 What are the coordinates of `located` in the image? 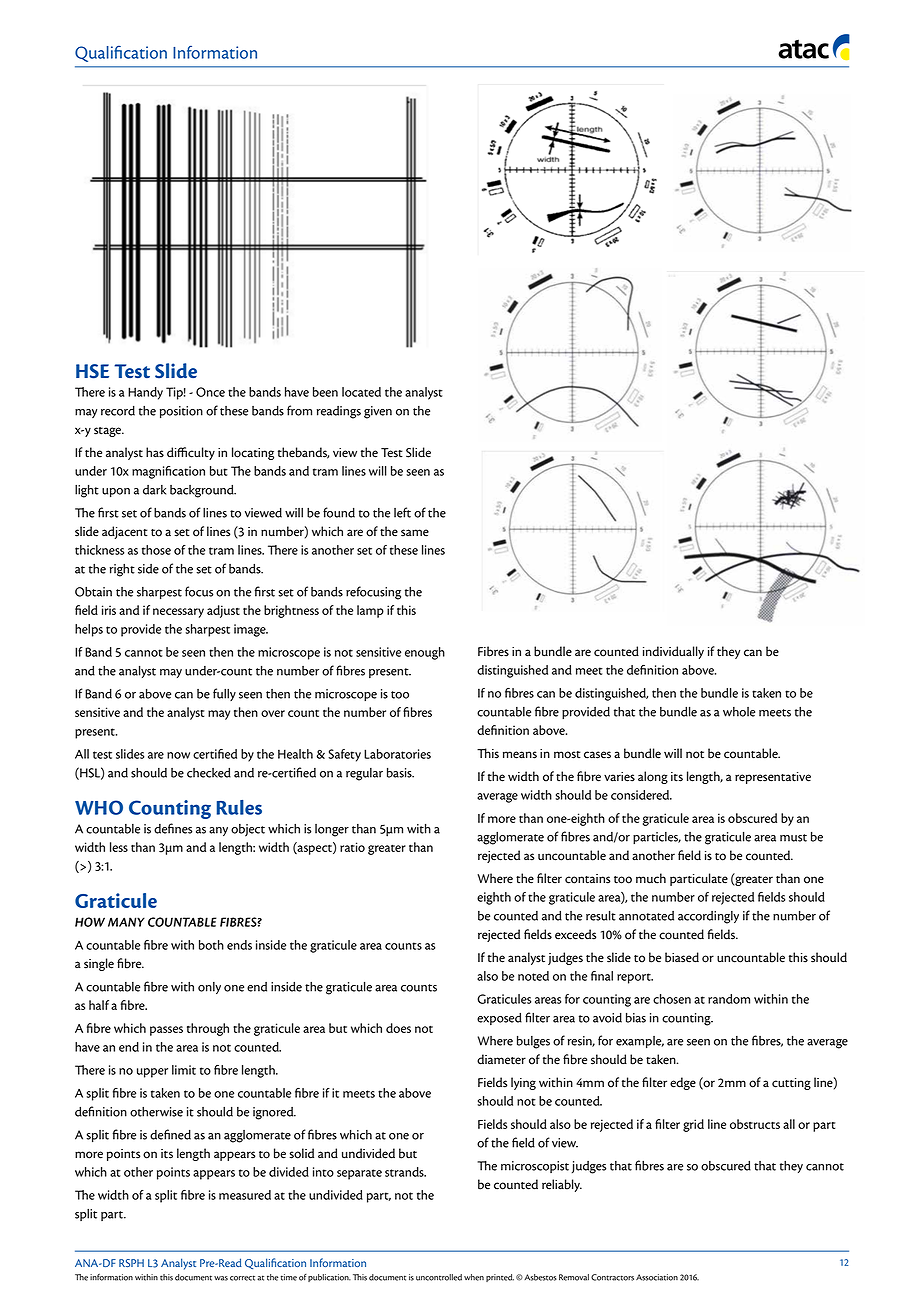 It's located at (361, 392).
